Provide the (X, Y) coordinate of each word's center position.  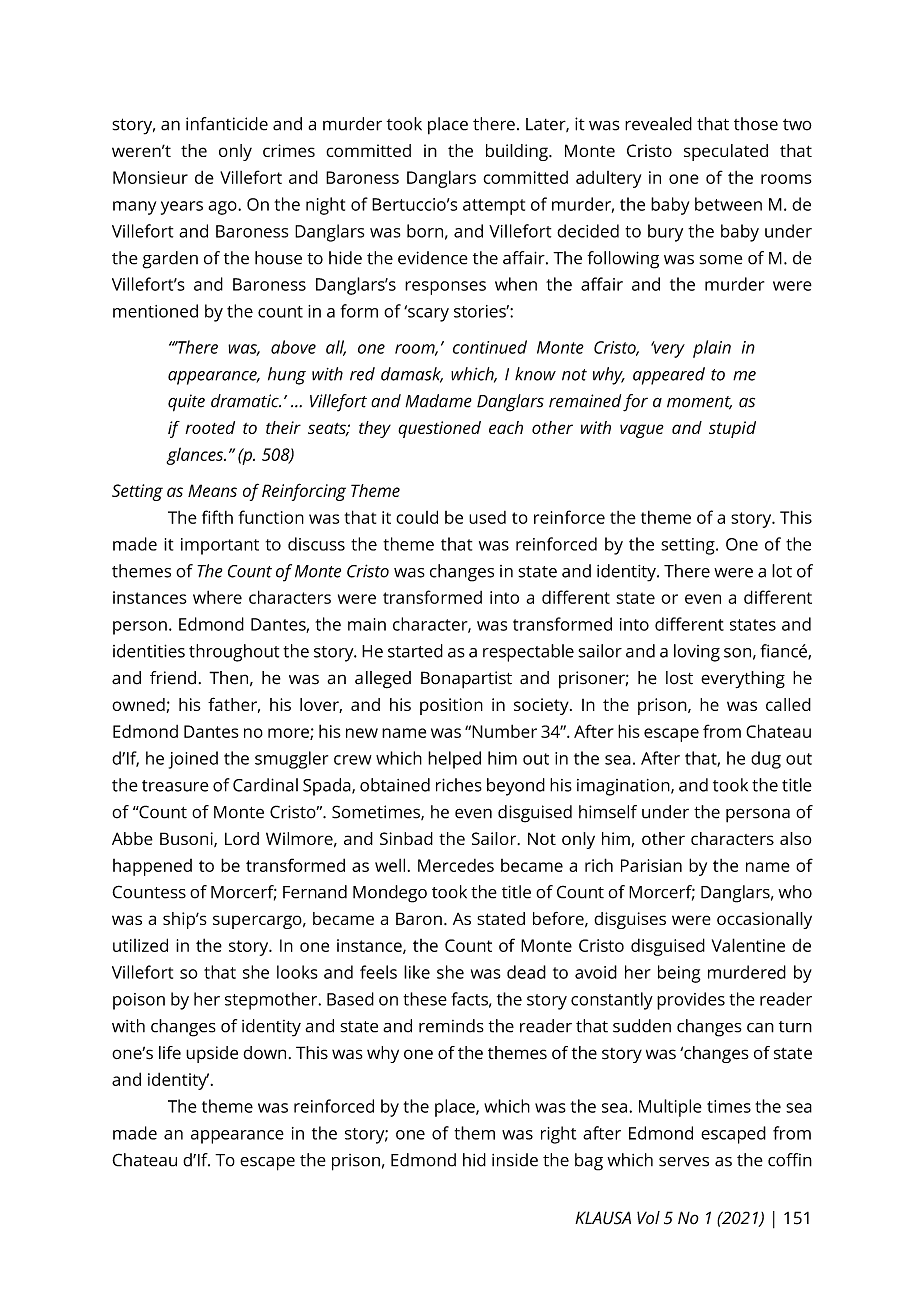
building (518, 152)
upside (212, 1054)
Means (212, 490)
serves (684, 1162)
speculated (726, 152)
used (487, 517)
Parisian (651, 865)
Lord (242, 838)
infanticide (227, 124)
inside (515, 1160)
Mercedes (456, 865)
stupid (732, 429)
